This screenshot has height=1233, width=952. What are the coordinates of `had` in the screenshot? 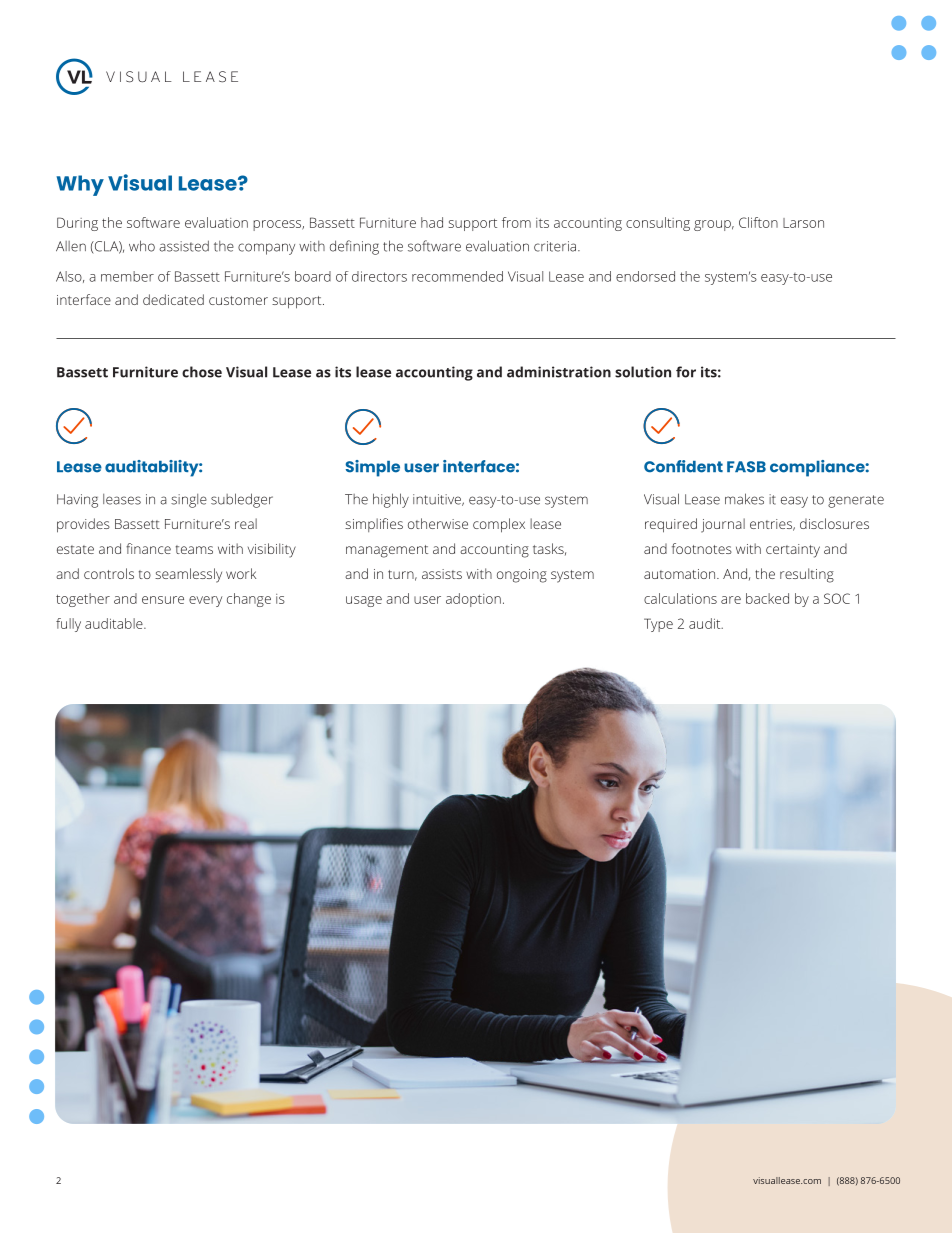 It's located at (432, 222).
